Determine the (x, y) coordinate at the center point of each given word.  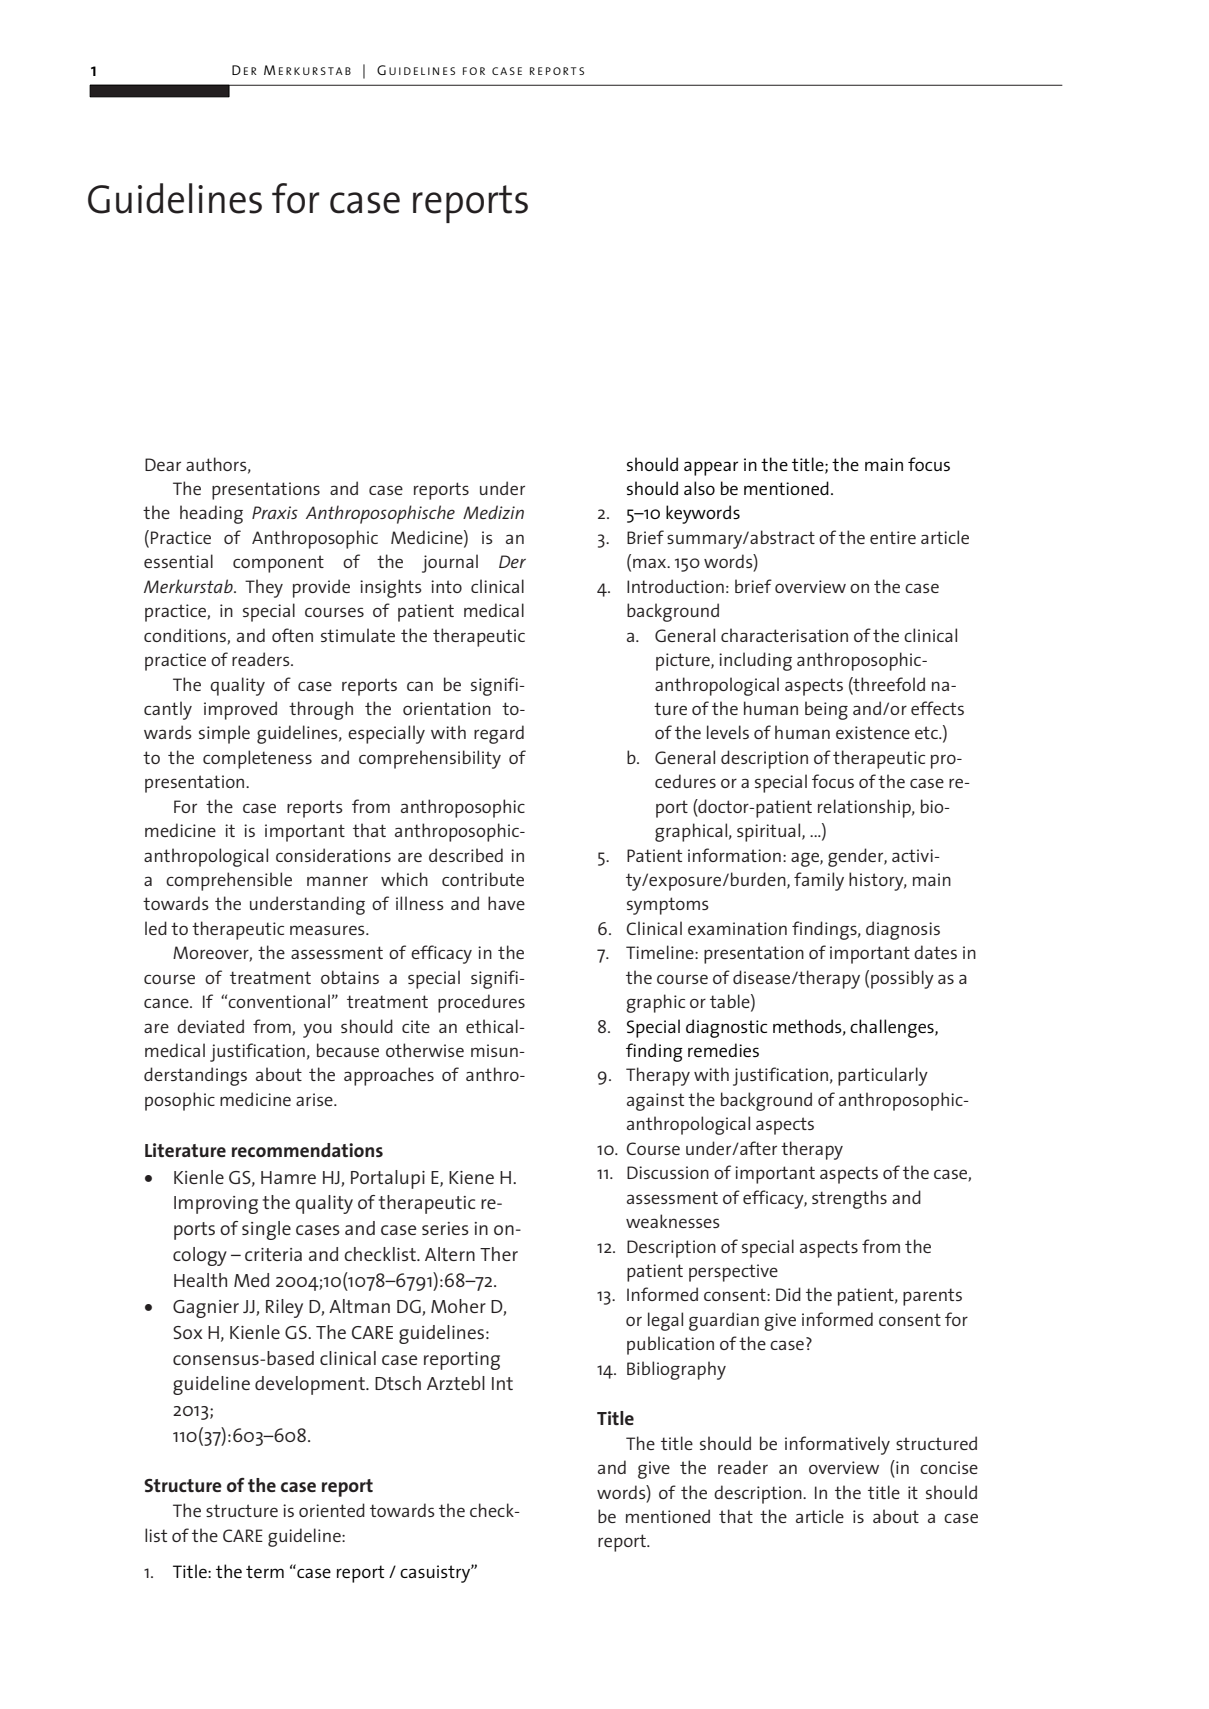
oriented (332, 1510)
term (265, 1571)
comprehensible (229, 881)
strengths (849, 1199)
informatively (837, 1445)
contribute (483, 879)
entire (893, 537)
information (734, 855)
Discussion (668, 1172)
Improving (216, 1205)
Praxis (275, 512)
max (651, 563)
